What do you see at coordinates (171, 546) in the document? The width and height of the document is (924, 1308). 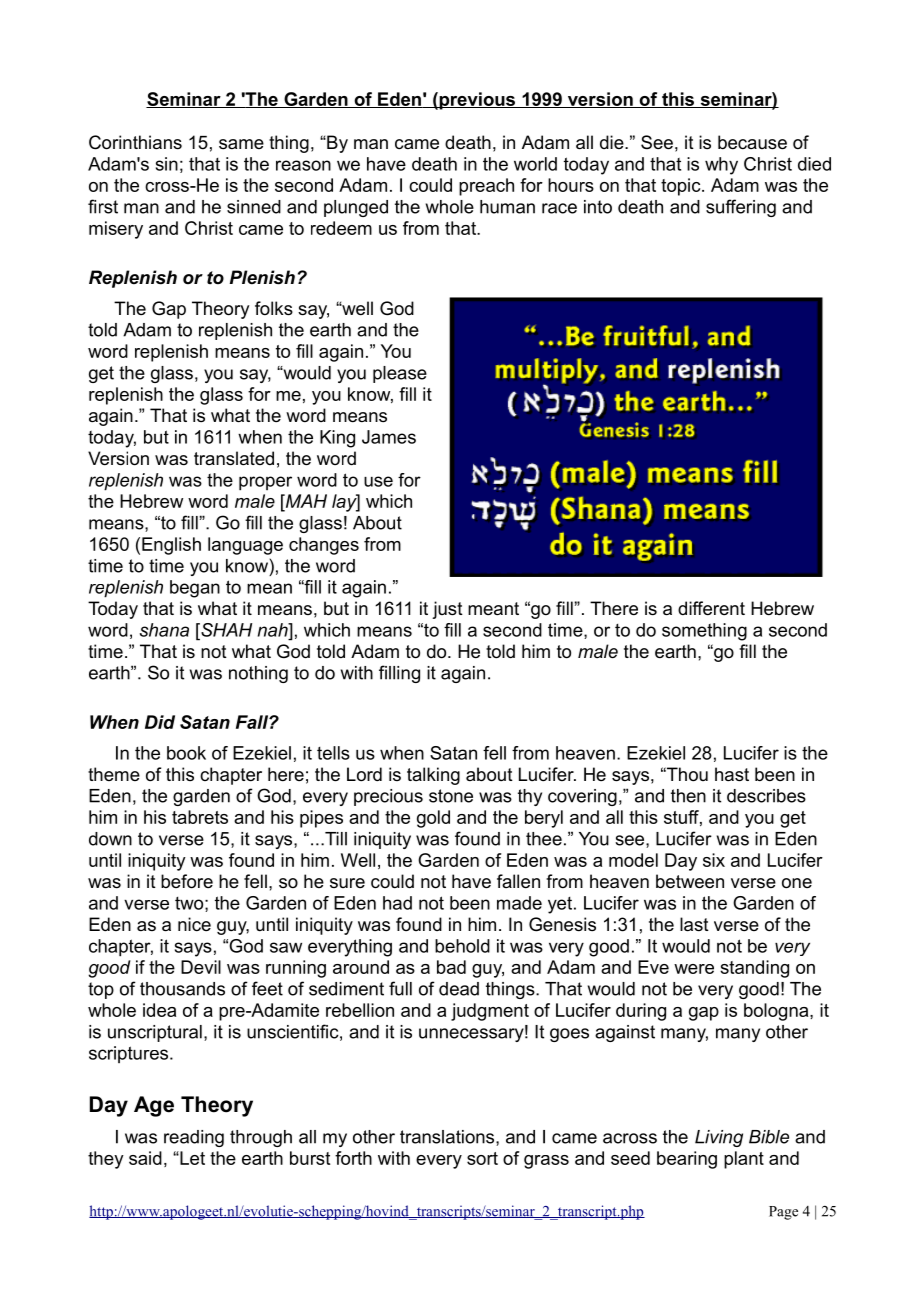 I see `English` at bounding box center [171, 546].
